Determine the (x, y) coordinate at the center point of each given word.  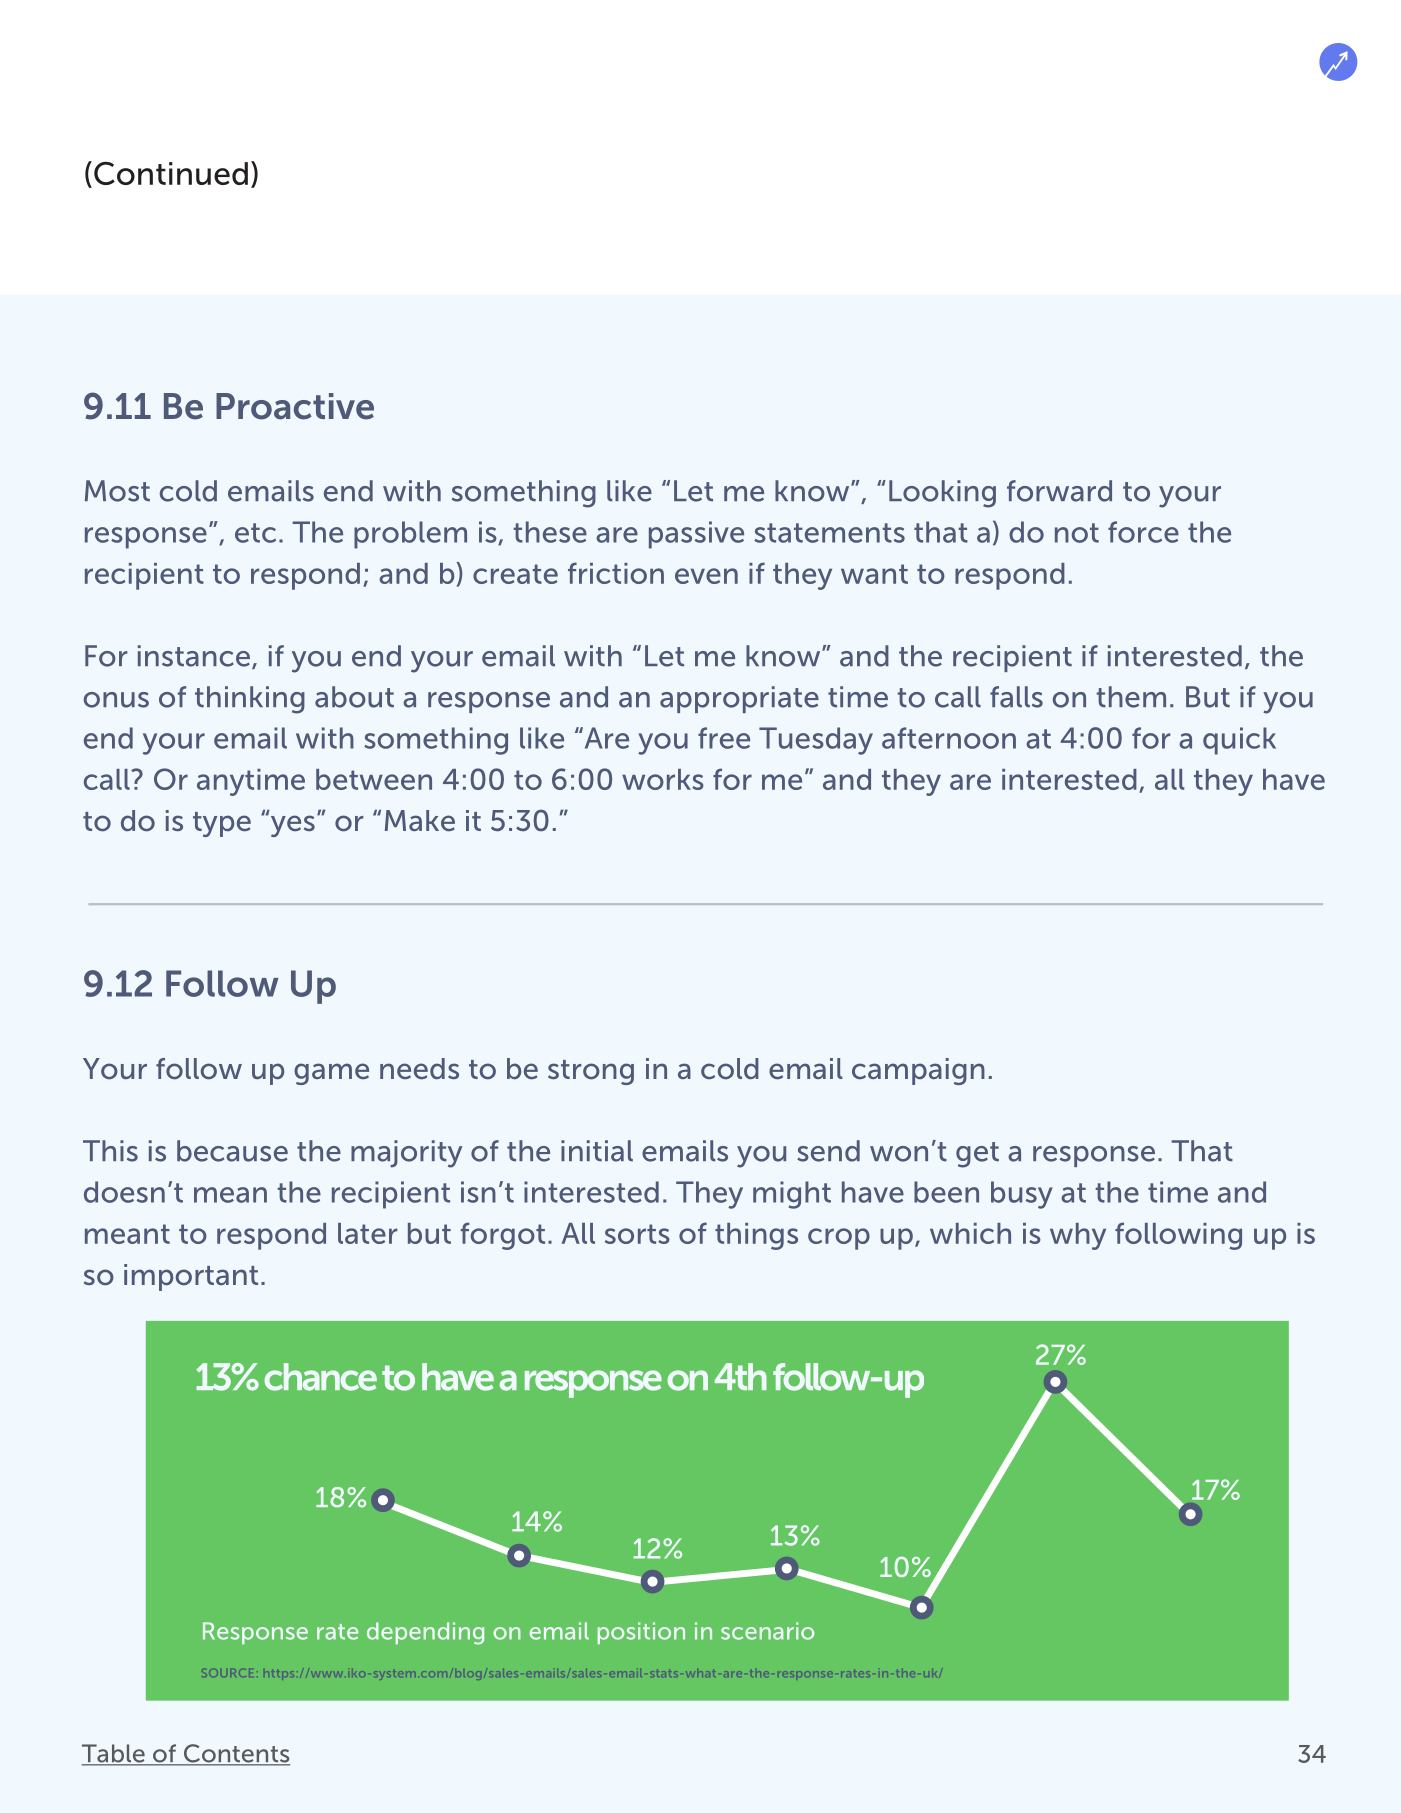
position (641, 1633)
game (331, 1074)
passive (696, 535)
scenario (768, 1631)
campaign (918, 1071)
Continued (171, 173)
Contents (235, 1754)
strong (591, 1072)
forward (1059, 491)
